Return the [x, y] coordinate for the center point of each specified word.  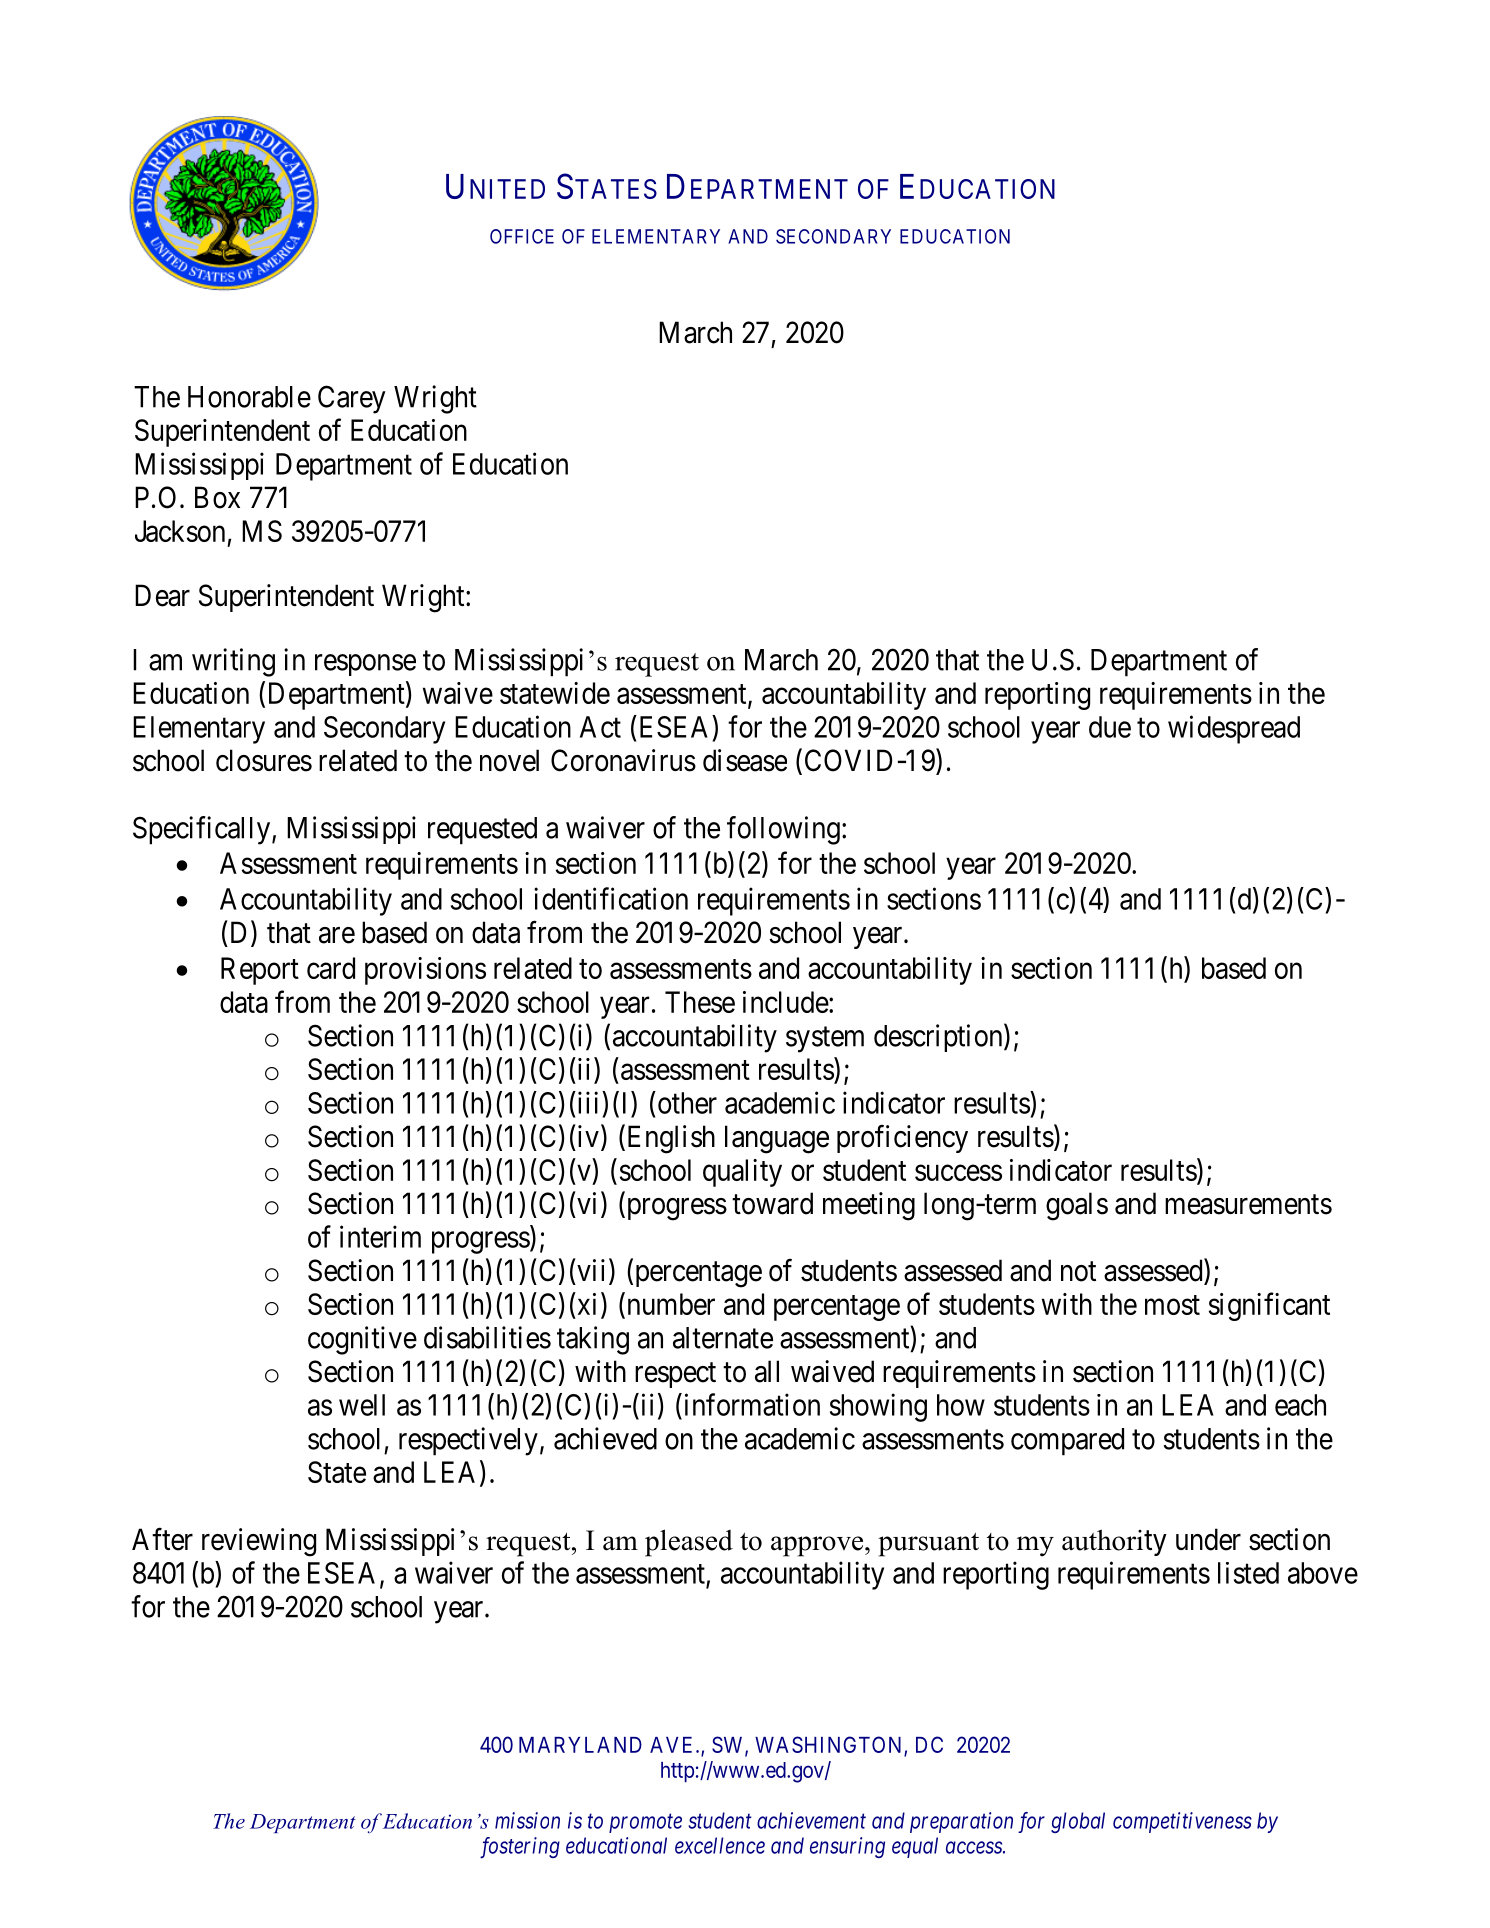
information [750, 1404]
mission [527, 1820]
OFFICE [522, 236]
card [331, 968]
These [700, 1002]
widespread [1234, 729]
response [365, 665]
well [362, 1405]
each [1300, 1405]
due [1110, 727]
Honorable [249, 397]
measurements [1248, 1205]
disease [745, 760]
